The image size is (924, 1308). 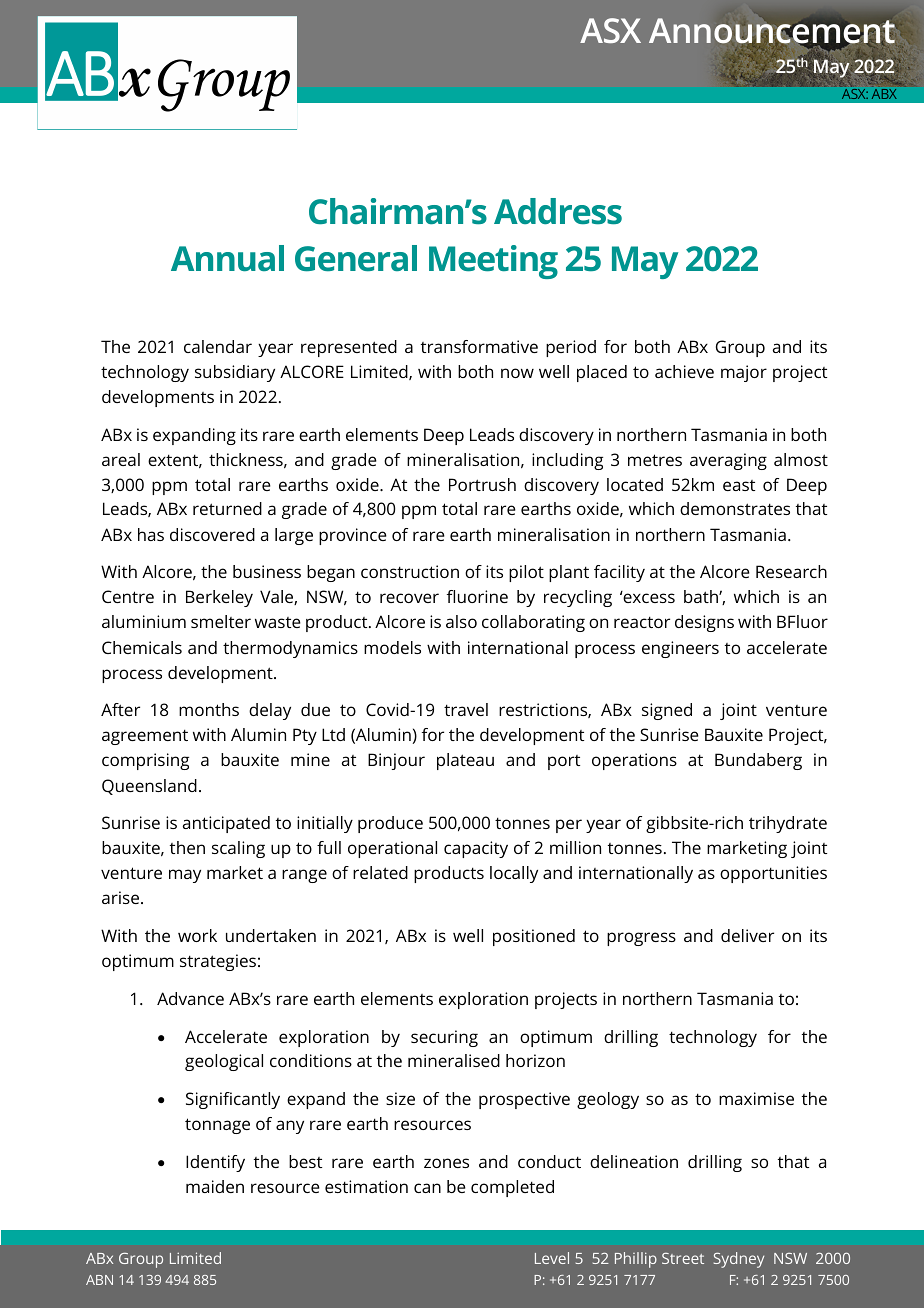 I want to click on Chemicals, so click(x=142, y=647).
